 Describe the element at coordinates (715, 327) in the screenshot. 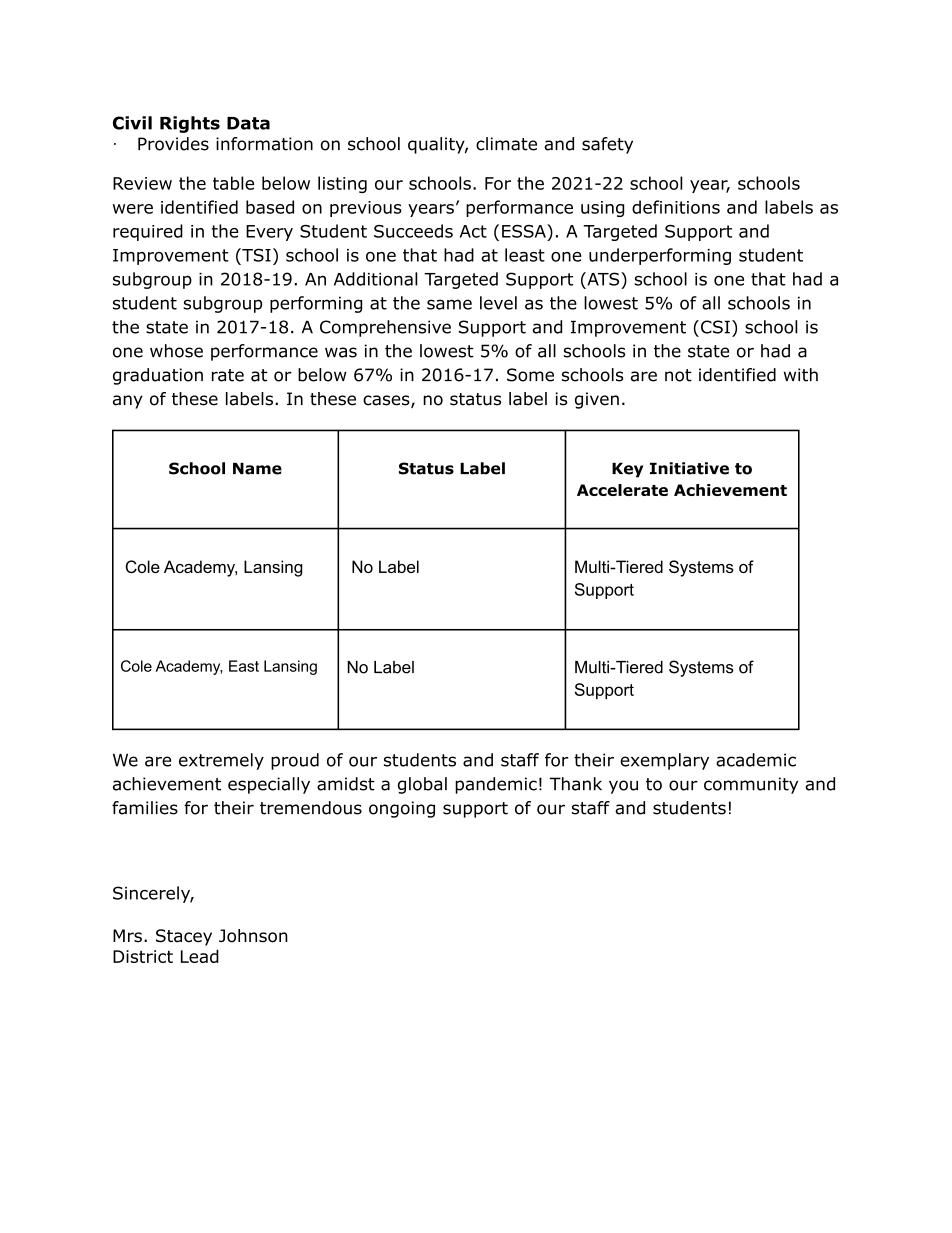

I see `CSI` at that location.
